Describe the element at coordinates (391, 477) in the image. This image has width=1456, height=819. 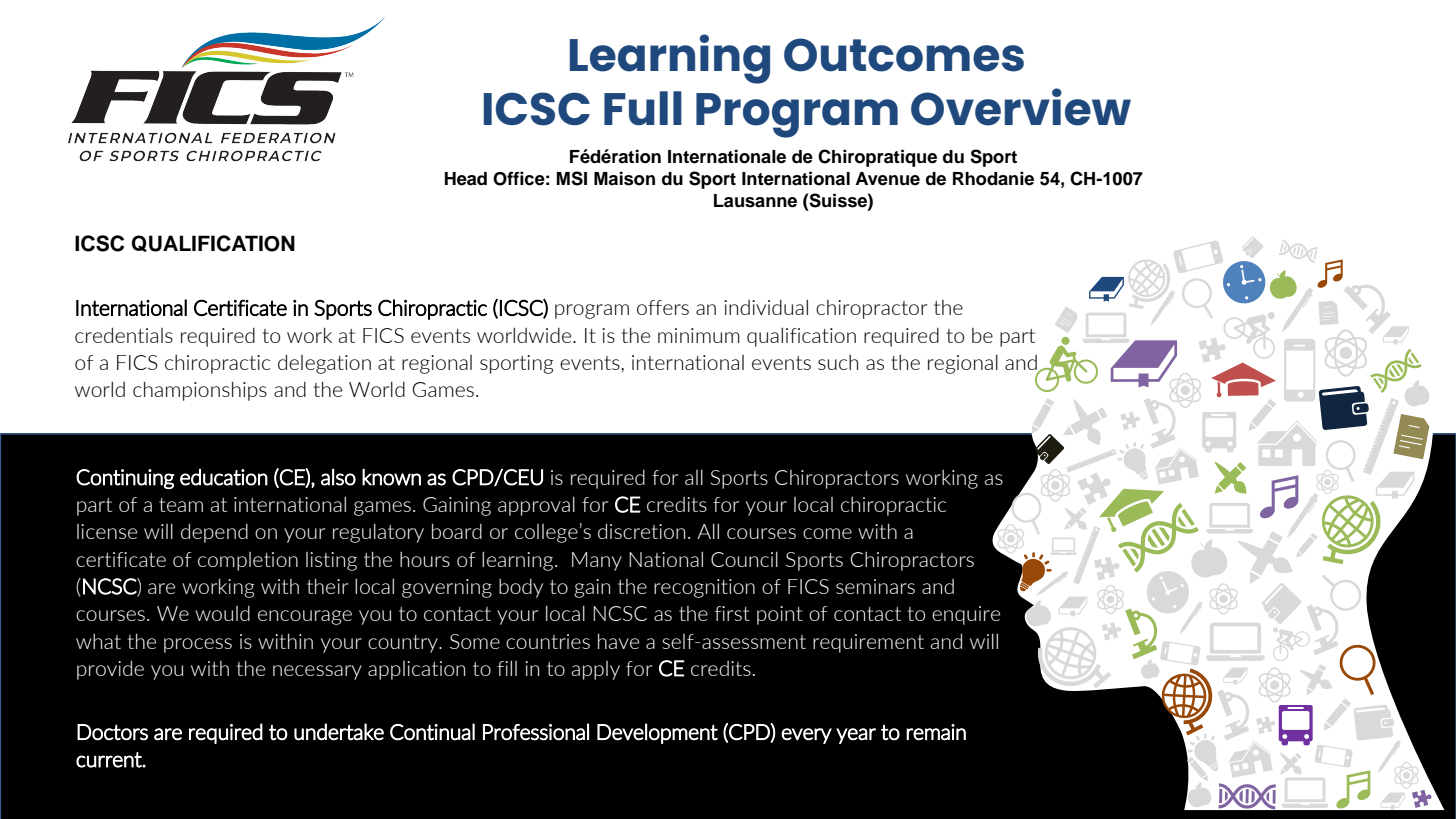
I see `known` at that location.
